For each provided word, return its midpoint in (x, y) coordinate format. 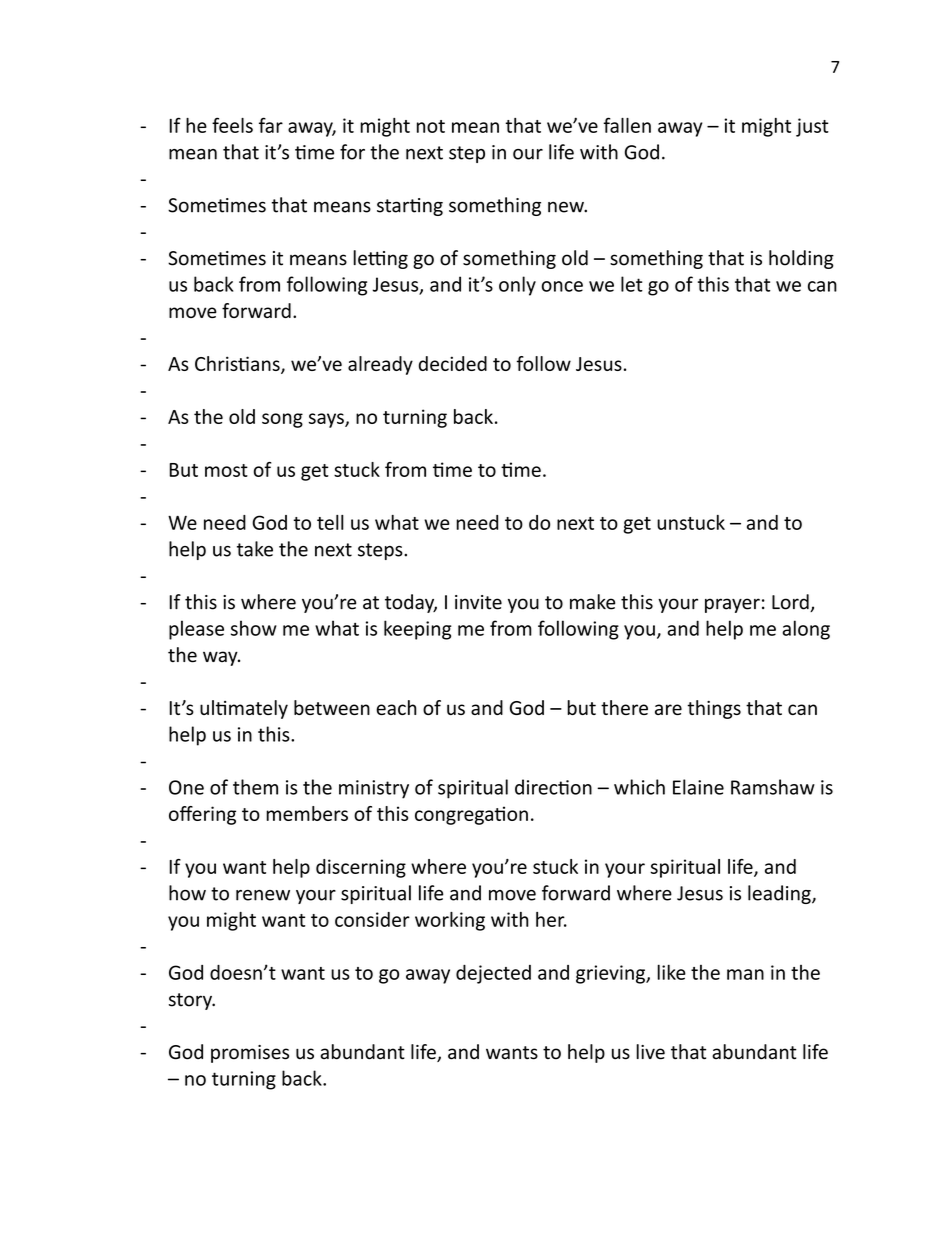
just (812, 127)
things (714, 709)
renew (263, 895)
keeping (418, 630)
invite (478, 602)
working (450, 921)
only (517, 286)
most (226, 470)
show (254, 628)
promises (250, 1054)
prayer (732, 605)
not (431, 126)
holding (801, 259)
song (282, 420)
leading (780, 894)
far (271, 125)
